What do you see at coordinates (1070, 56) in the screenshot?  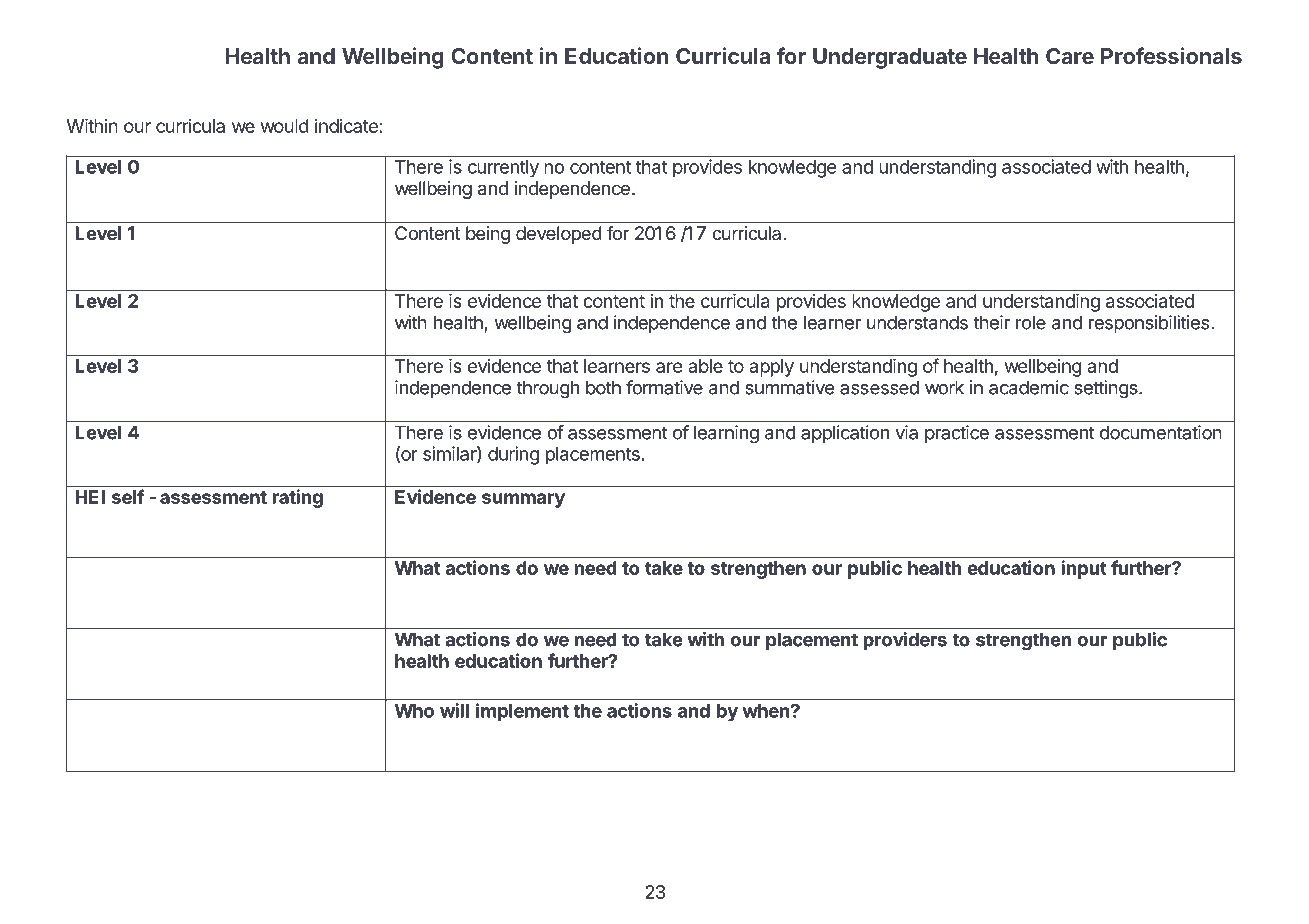 I see `Care` at bounding box center [1070, 56].
